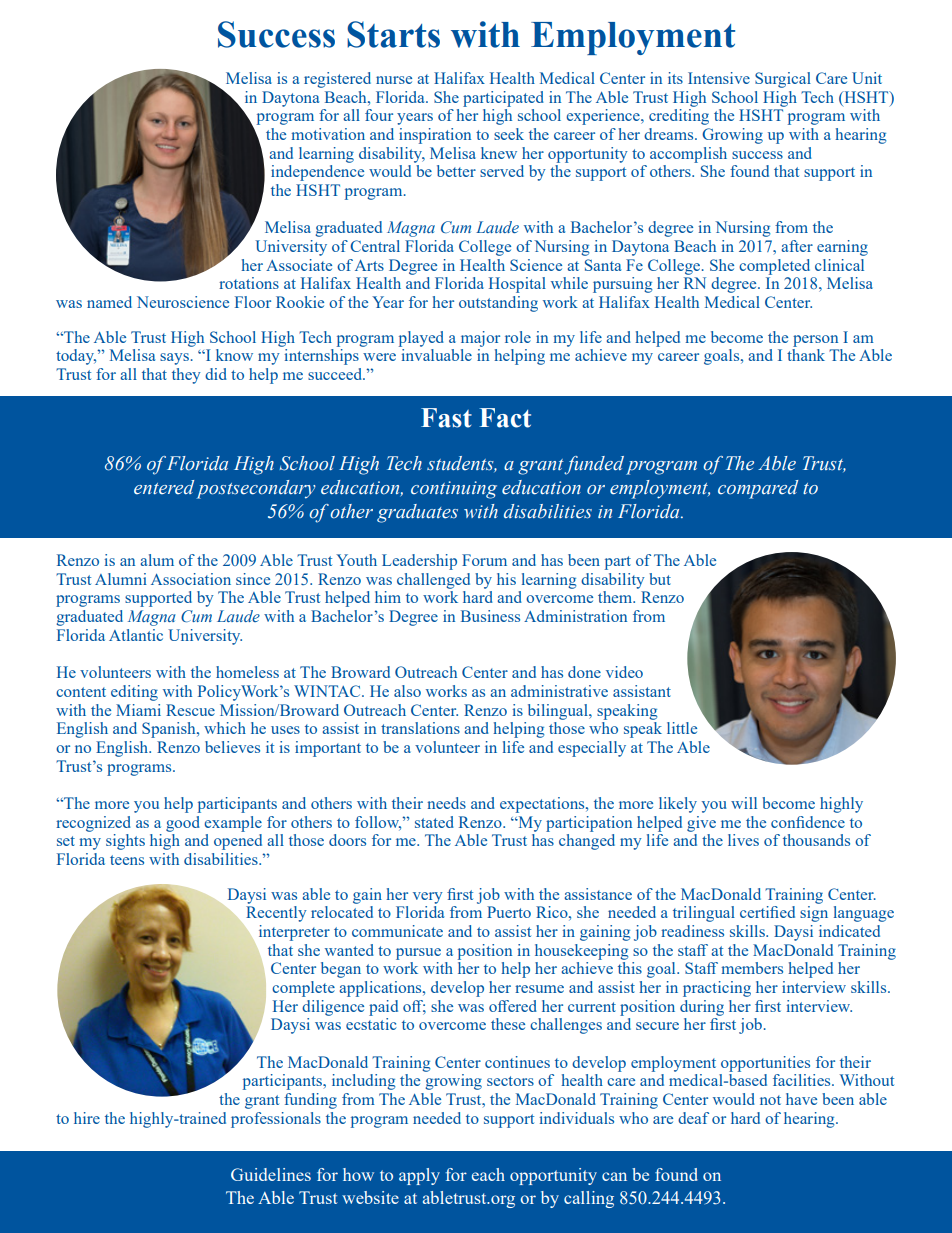  Describe the element at coordinates (328, 134) in the image. I see `motivation` at that location.
